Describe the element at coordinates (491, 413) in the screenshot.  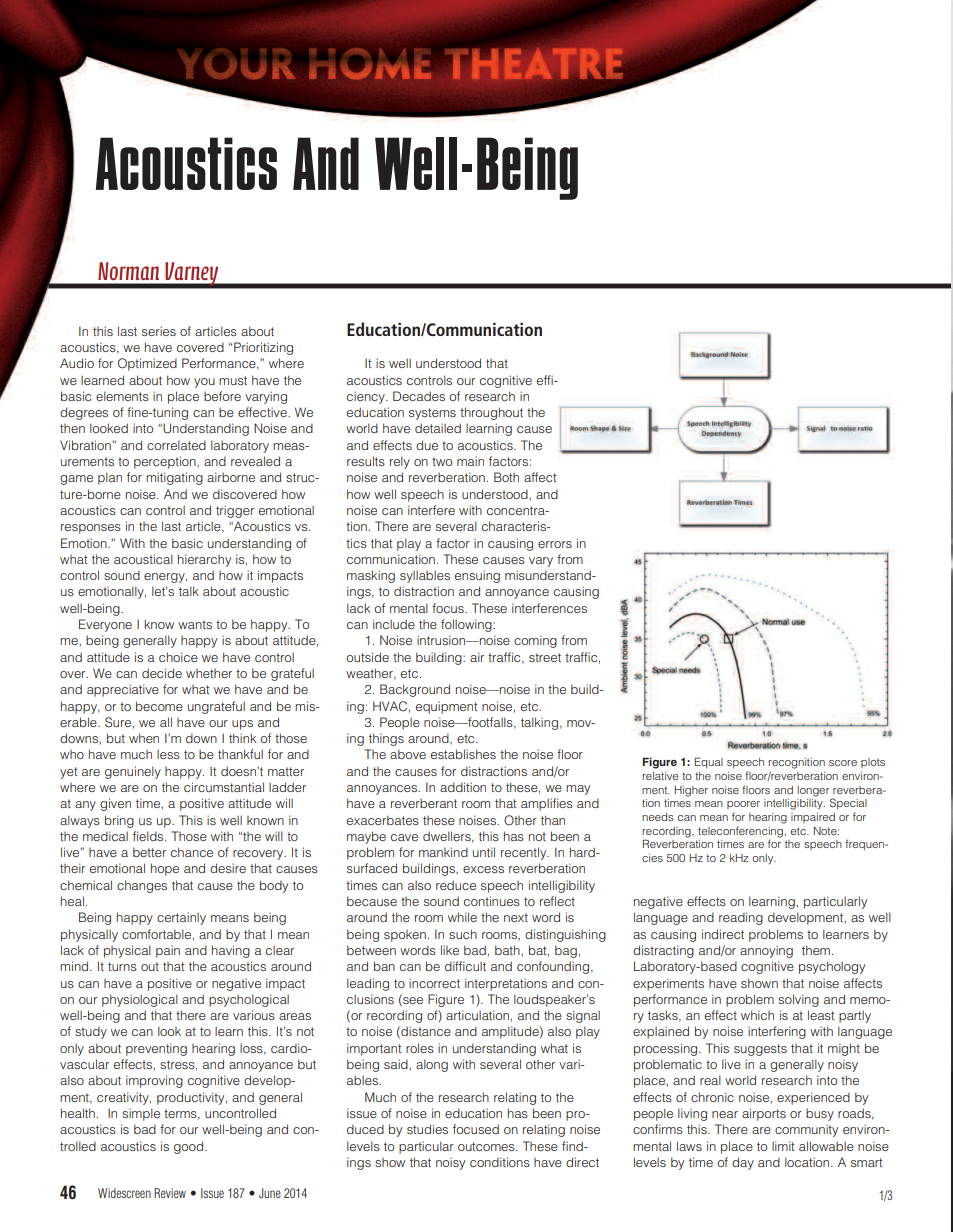
I see `throughout` at that location.
